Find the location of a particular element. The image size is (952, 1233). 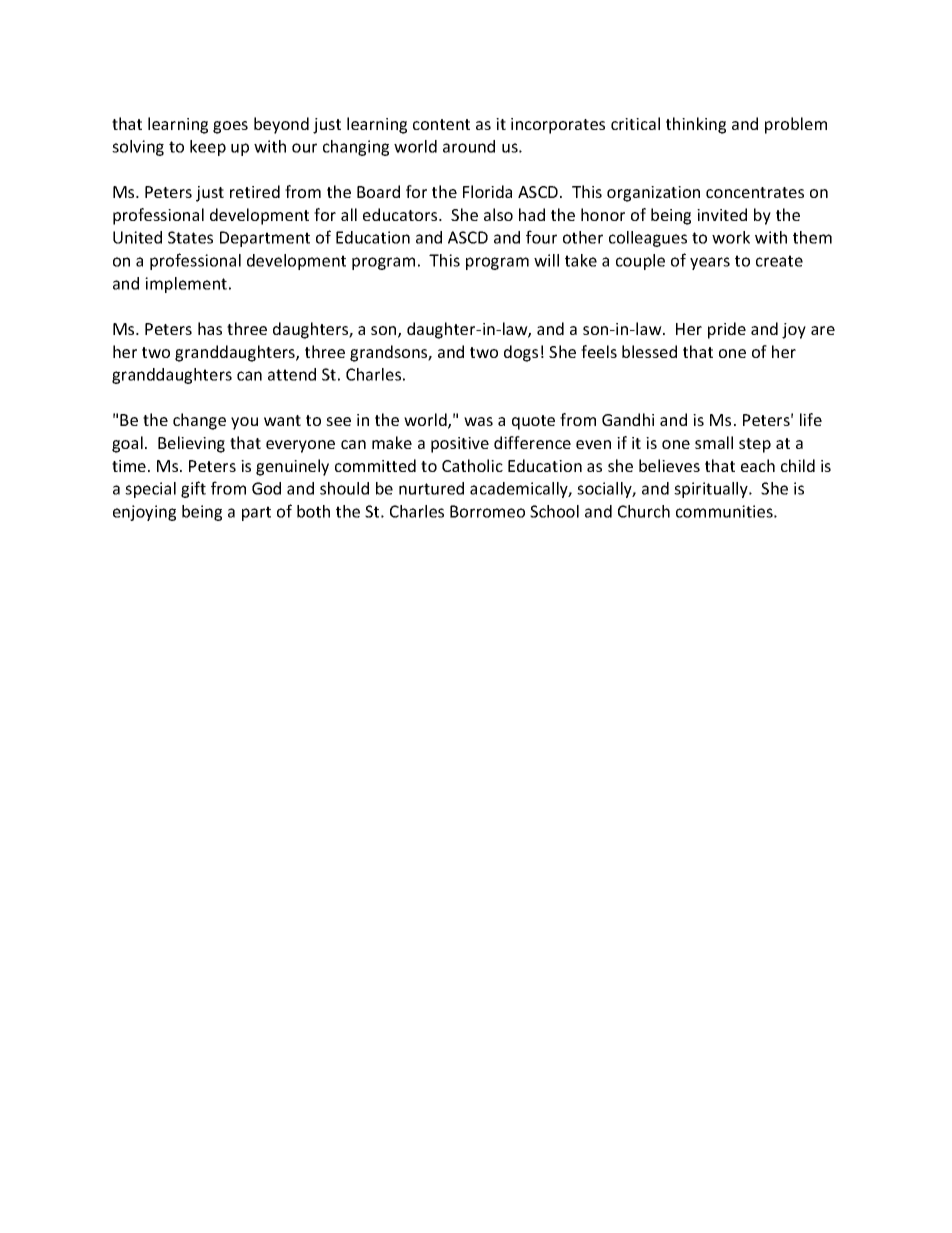

pride is located at coordinates (727, 330).
